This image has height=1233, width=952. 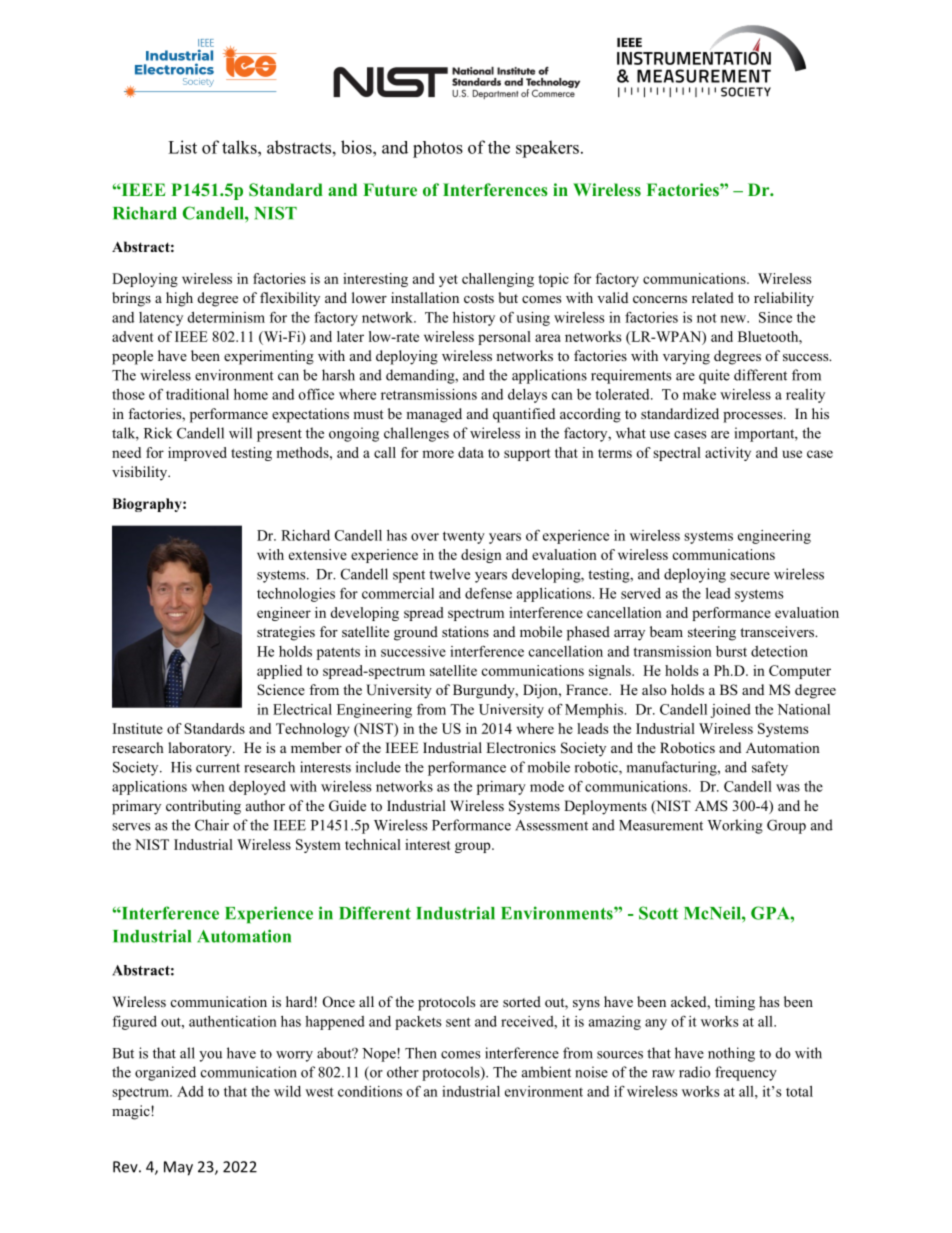 What do you see at coordinates (212, 825) in the image?
I see `Chair` at bounding box center [212, 825].
